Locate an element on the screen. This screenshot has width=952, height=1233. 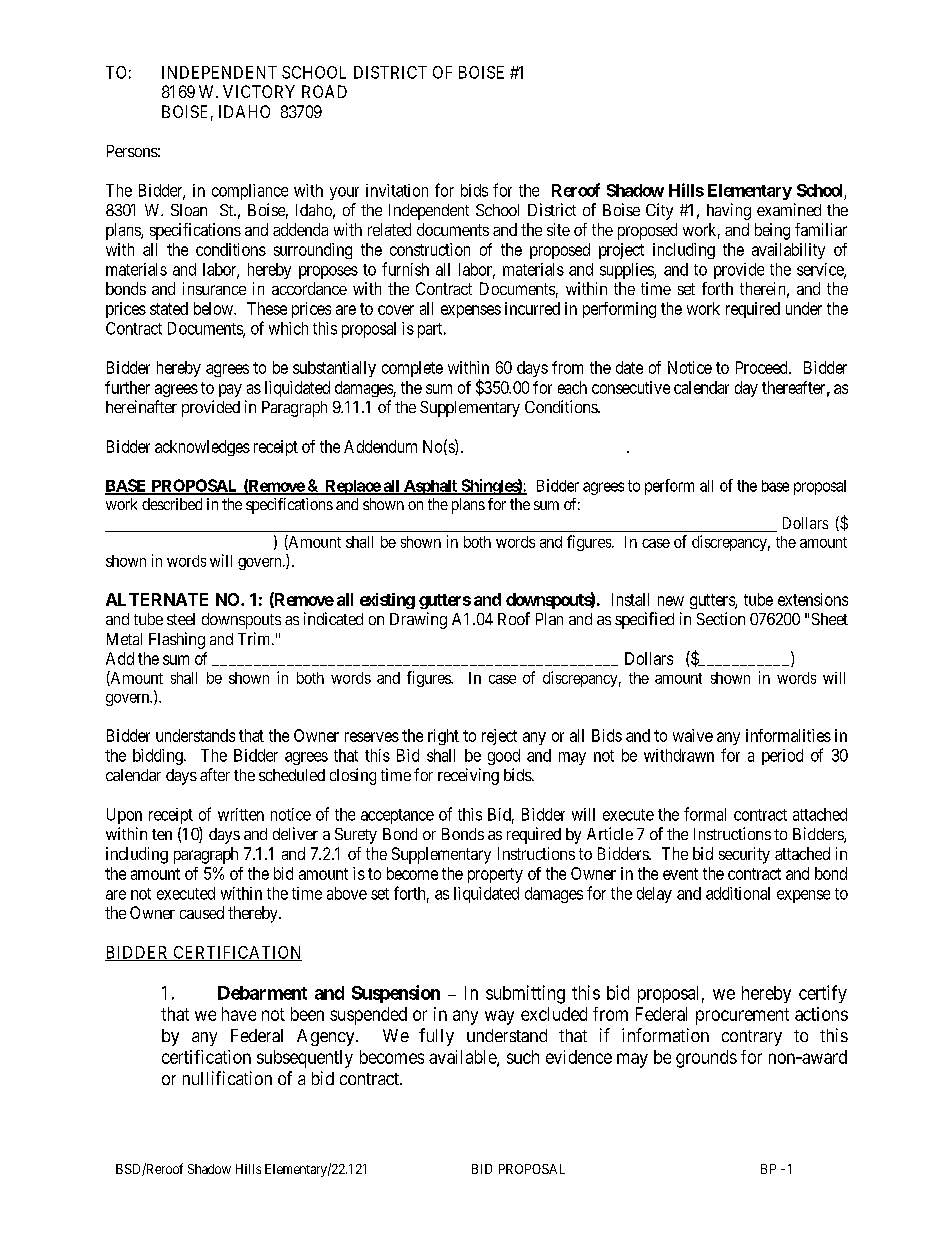
reject is located at coordinates (499, 737).
